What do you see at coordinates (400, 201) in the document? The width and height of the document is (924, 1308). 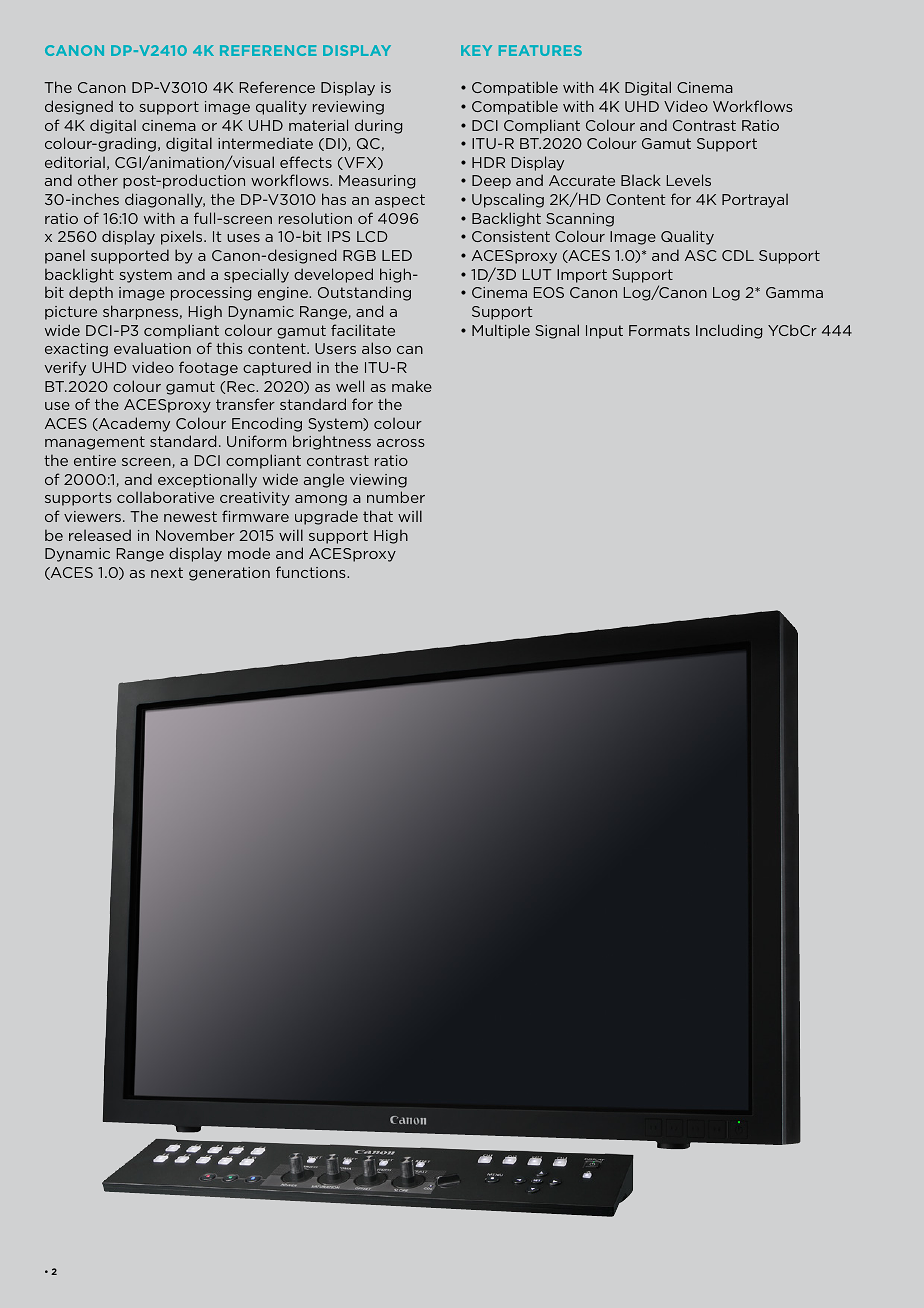 I see `aspect` at bounding box center [400, 201].
